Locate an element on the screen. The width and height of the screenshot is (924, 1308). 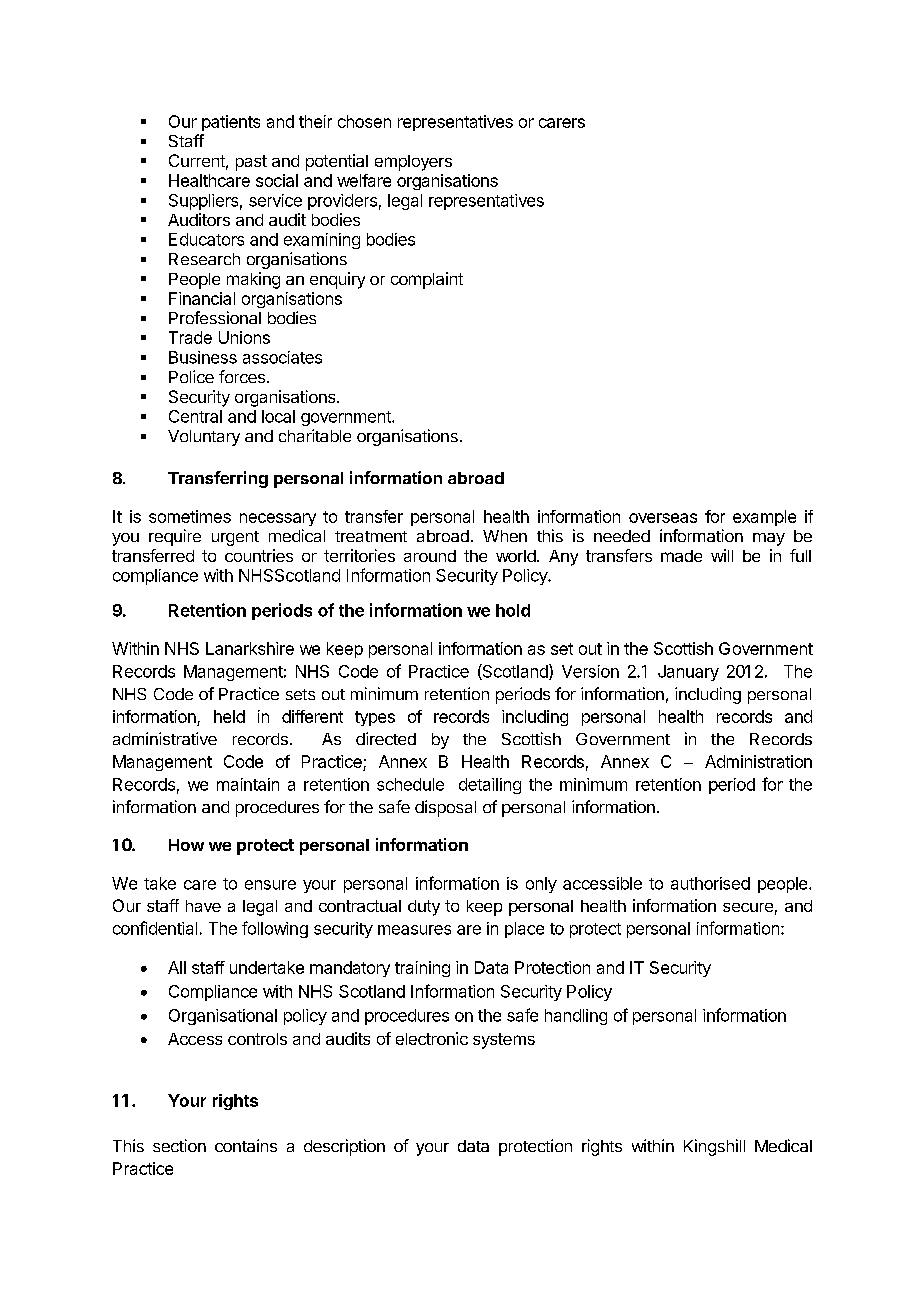
contains is located at coordinates (246, 1145).
